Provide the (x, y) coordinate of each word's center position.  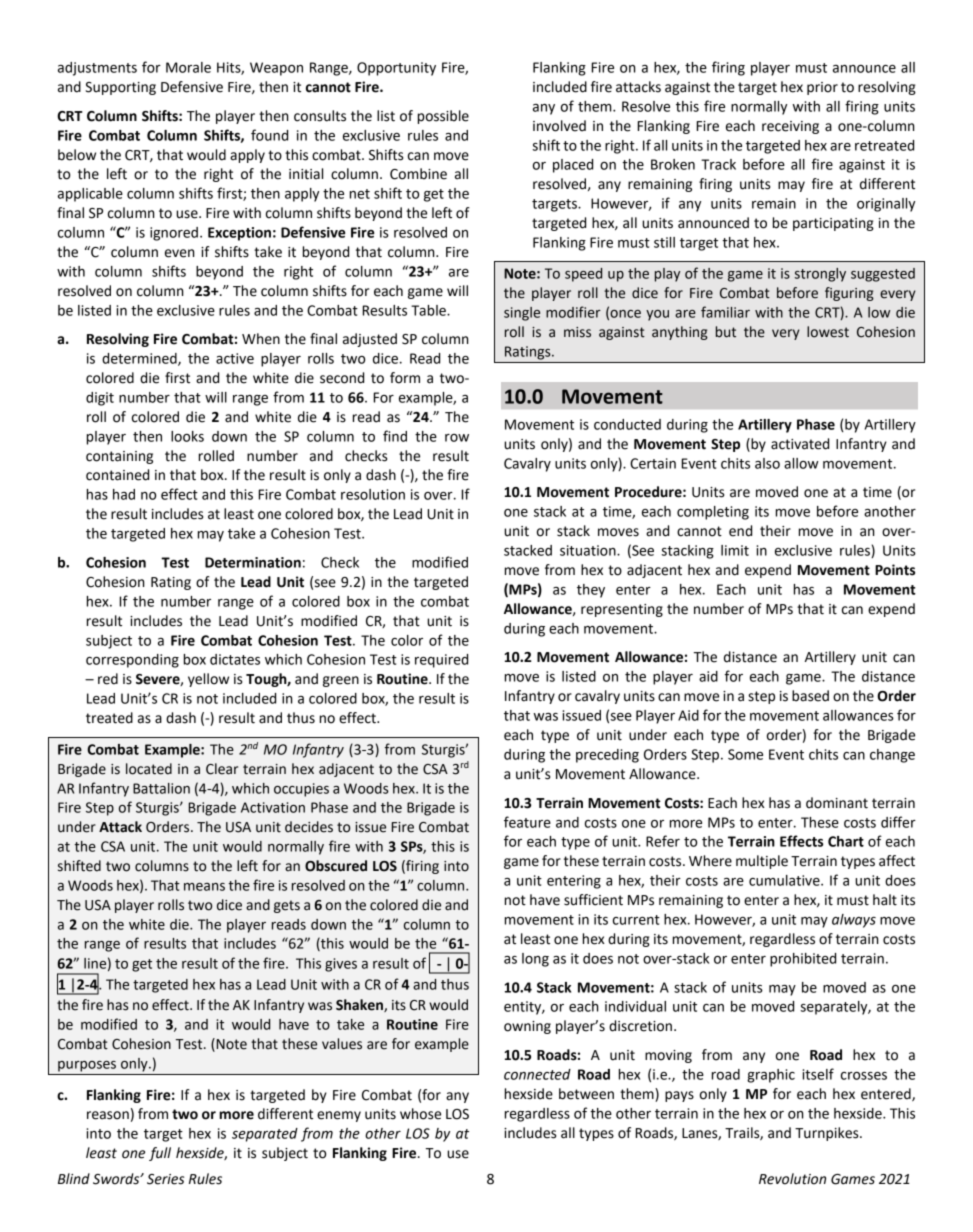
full (160, 1154)
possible (443, 117)
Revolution (792, 1179)
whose (420, 1114)
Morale (188, 67)
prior (822, 88)
